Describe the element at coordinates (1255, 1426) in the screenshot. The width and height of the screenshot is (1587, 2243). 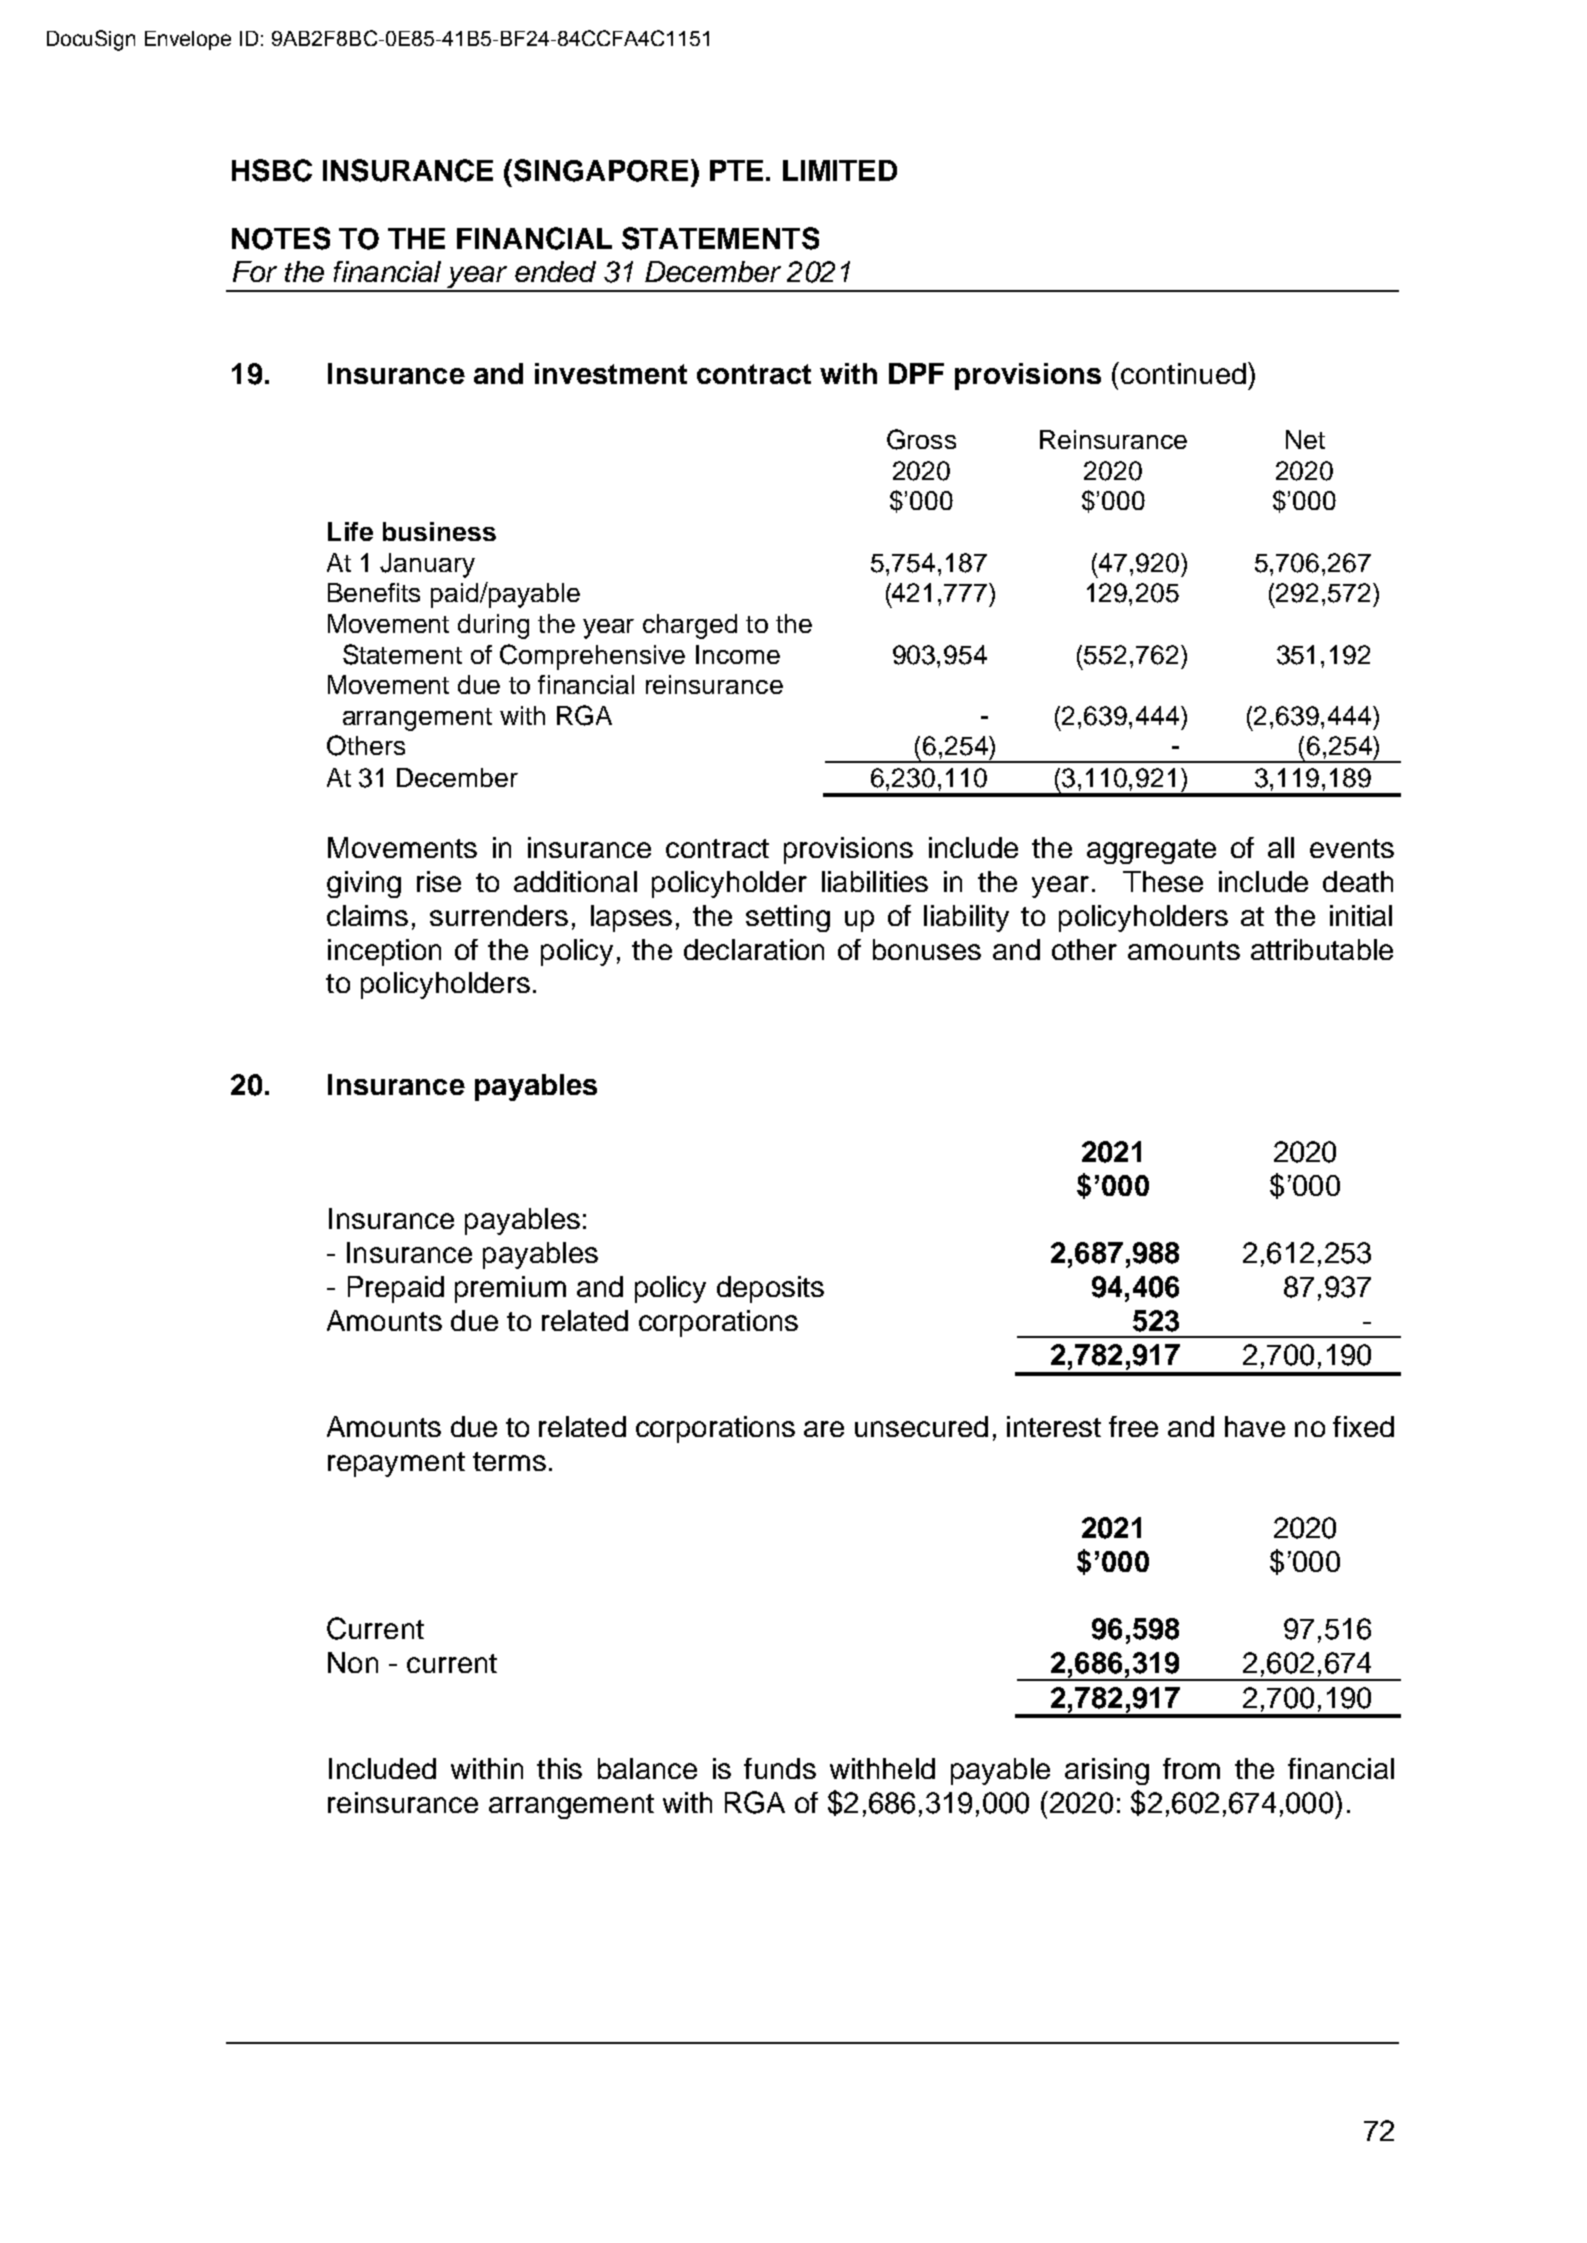
I see `have` at that location.
